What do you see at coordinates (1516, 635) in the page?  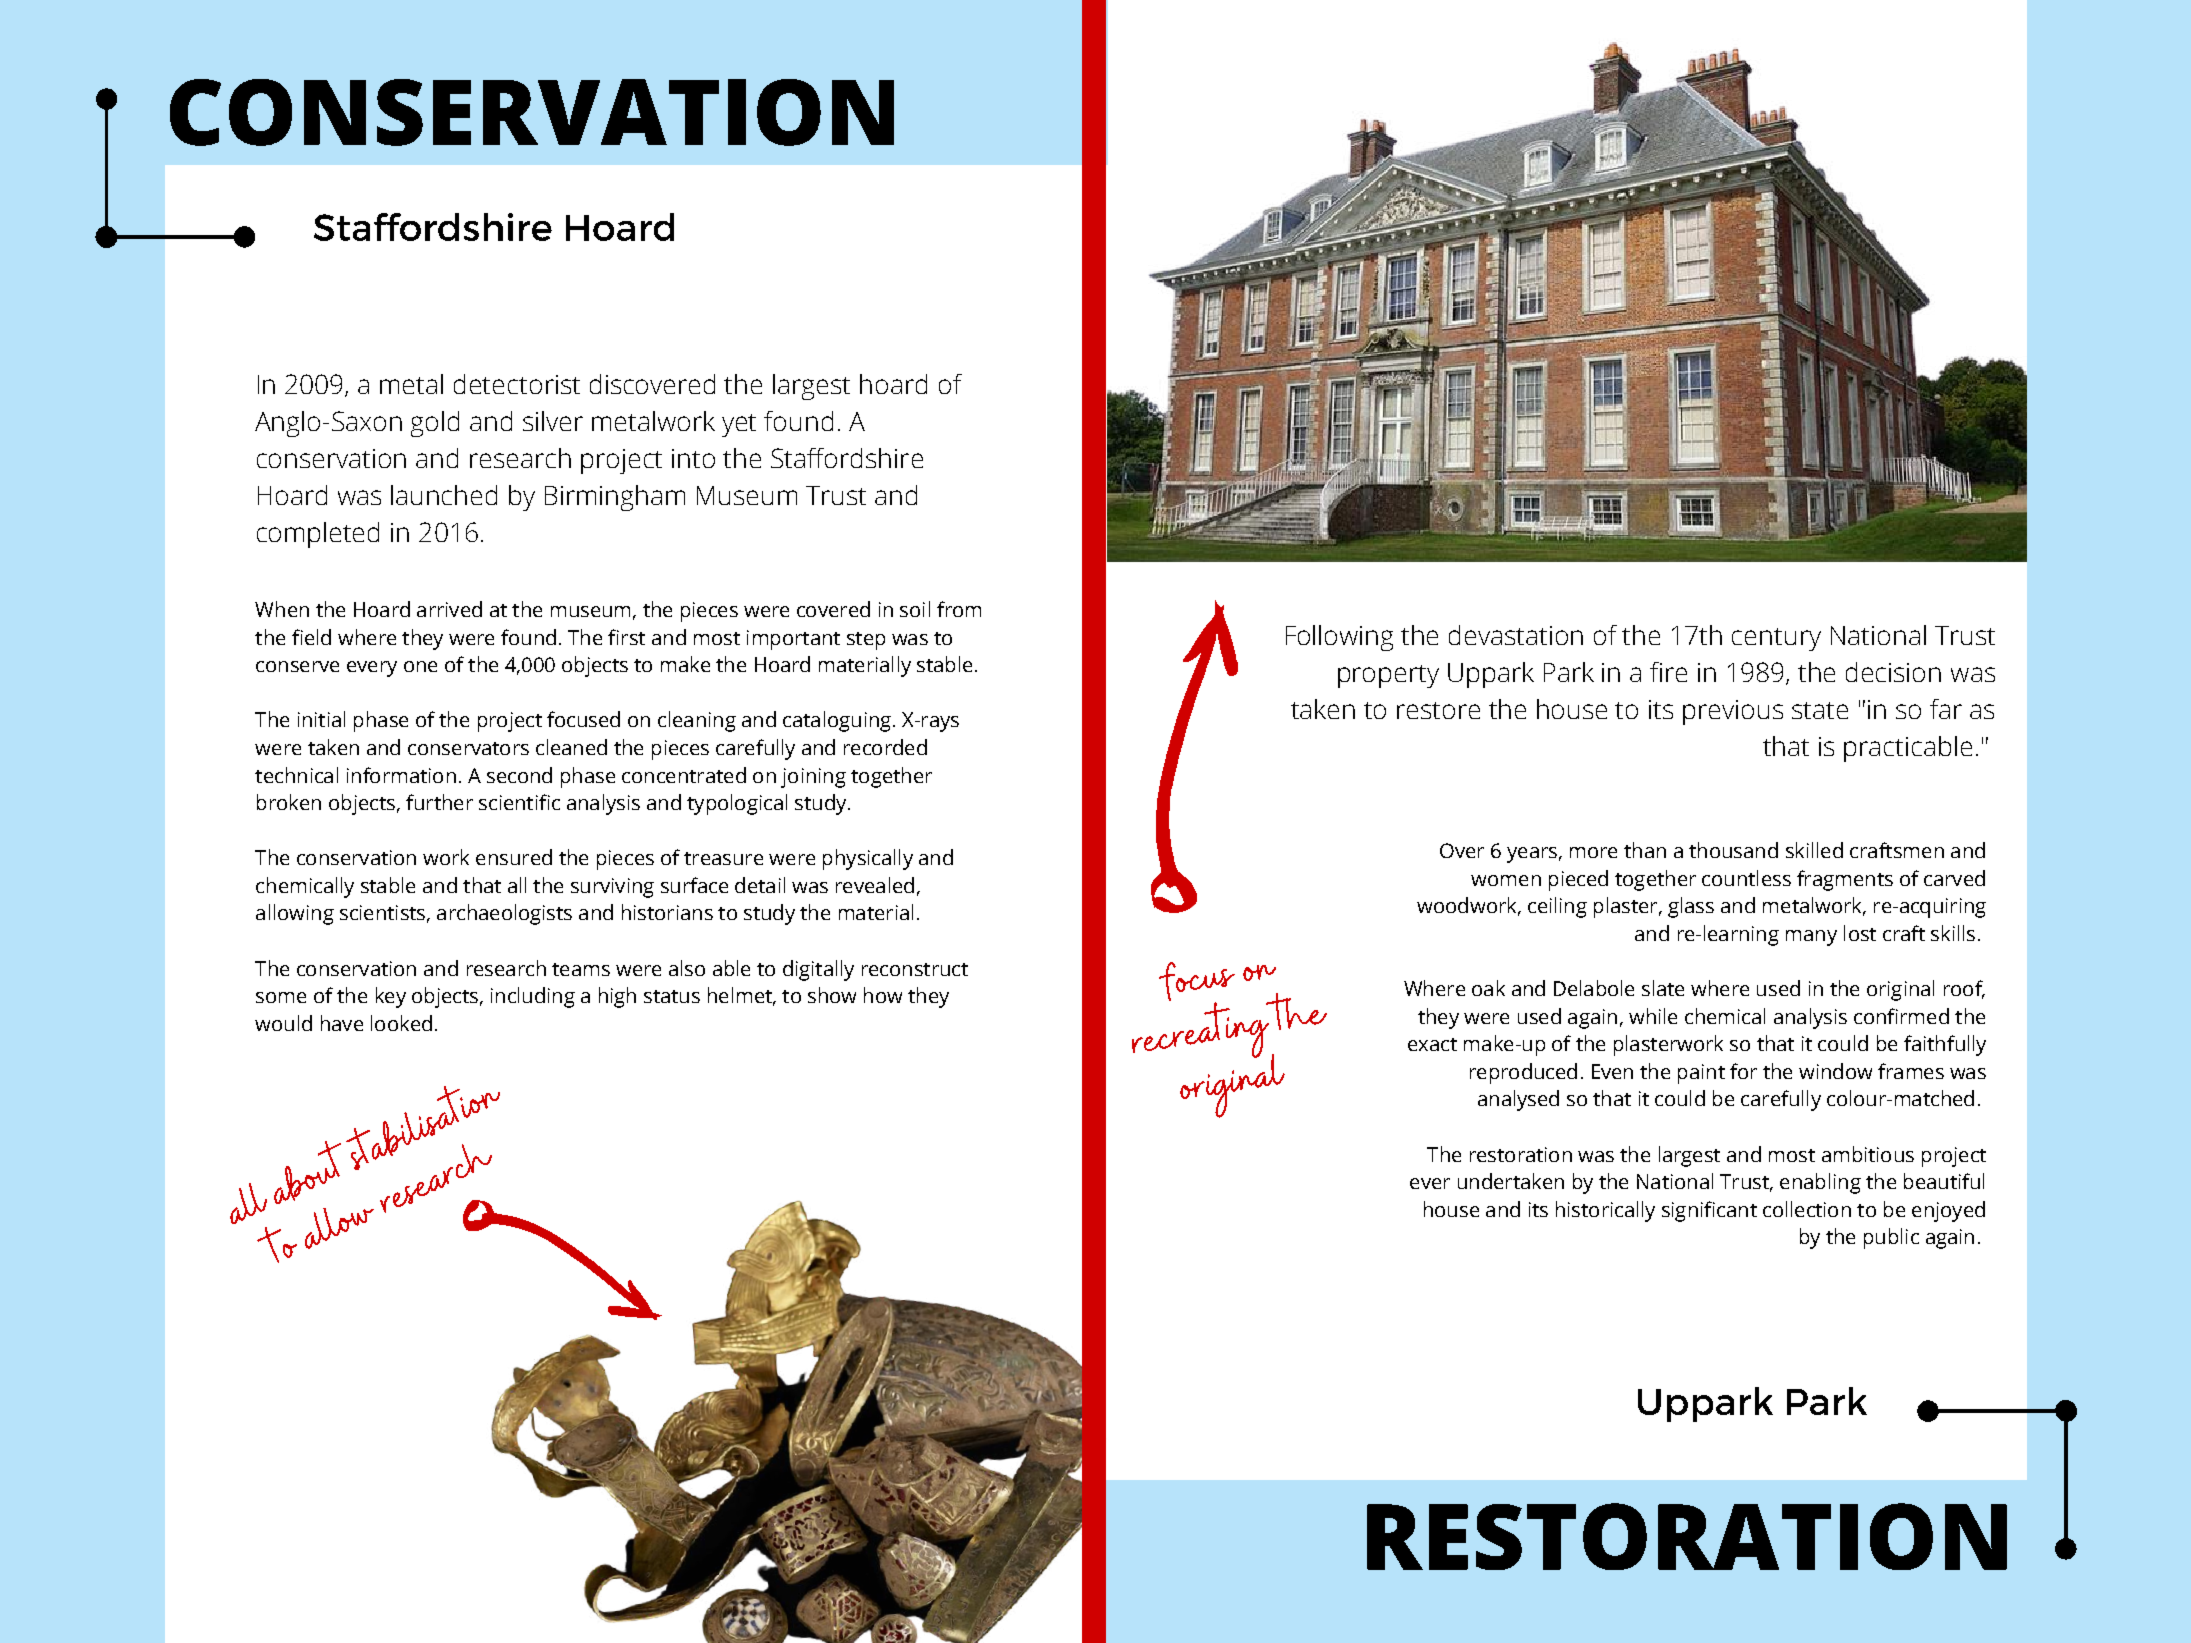 I see `devastation` at bounding box center [1516, 635].
